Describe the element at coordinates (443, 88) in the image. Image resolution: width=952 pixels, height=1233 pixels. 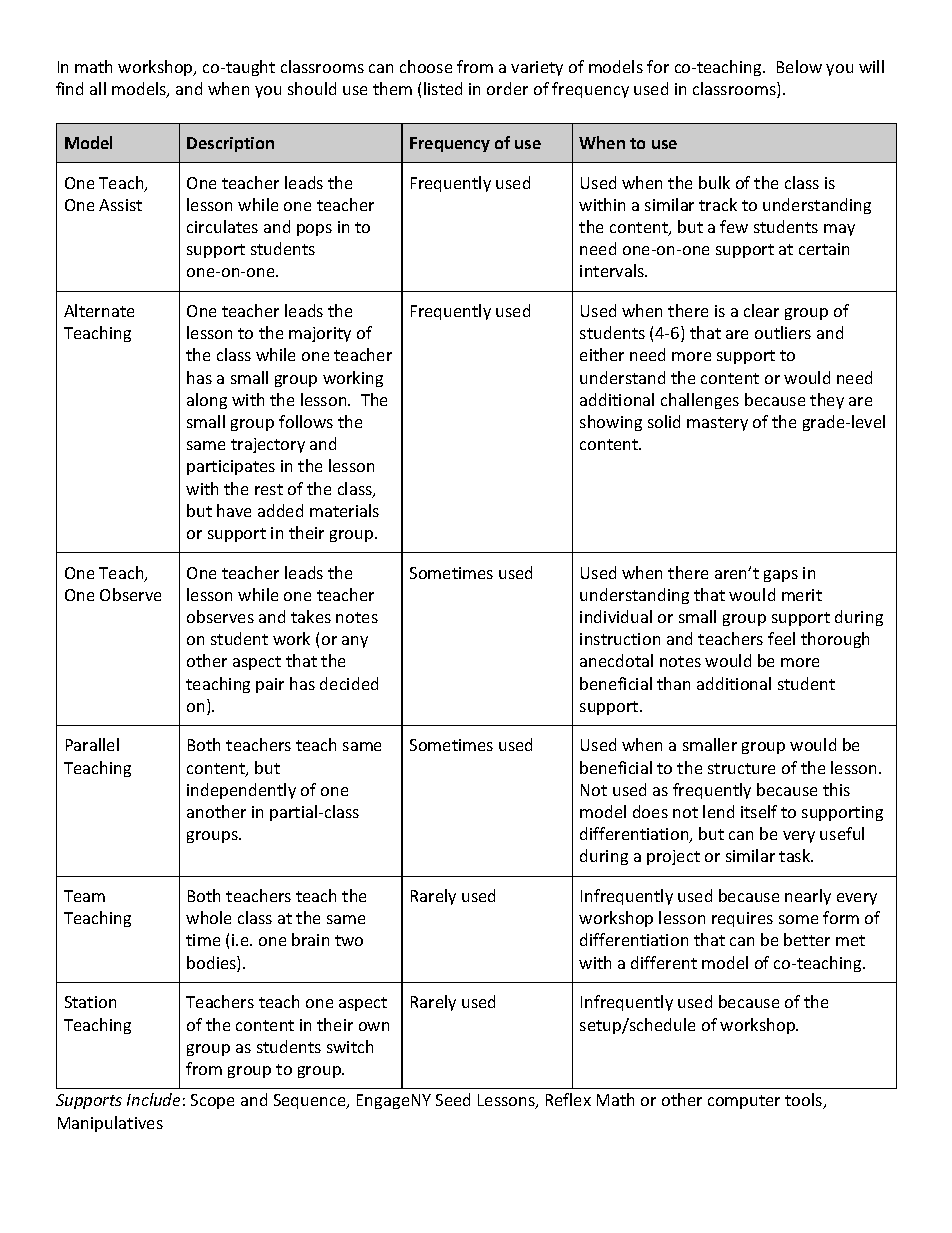
I see `listed` at that location.
